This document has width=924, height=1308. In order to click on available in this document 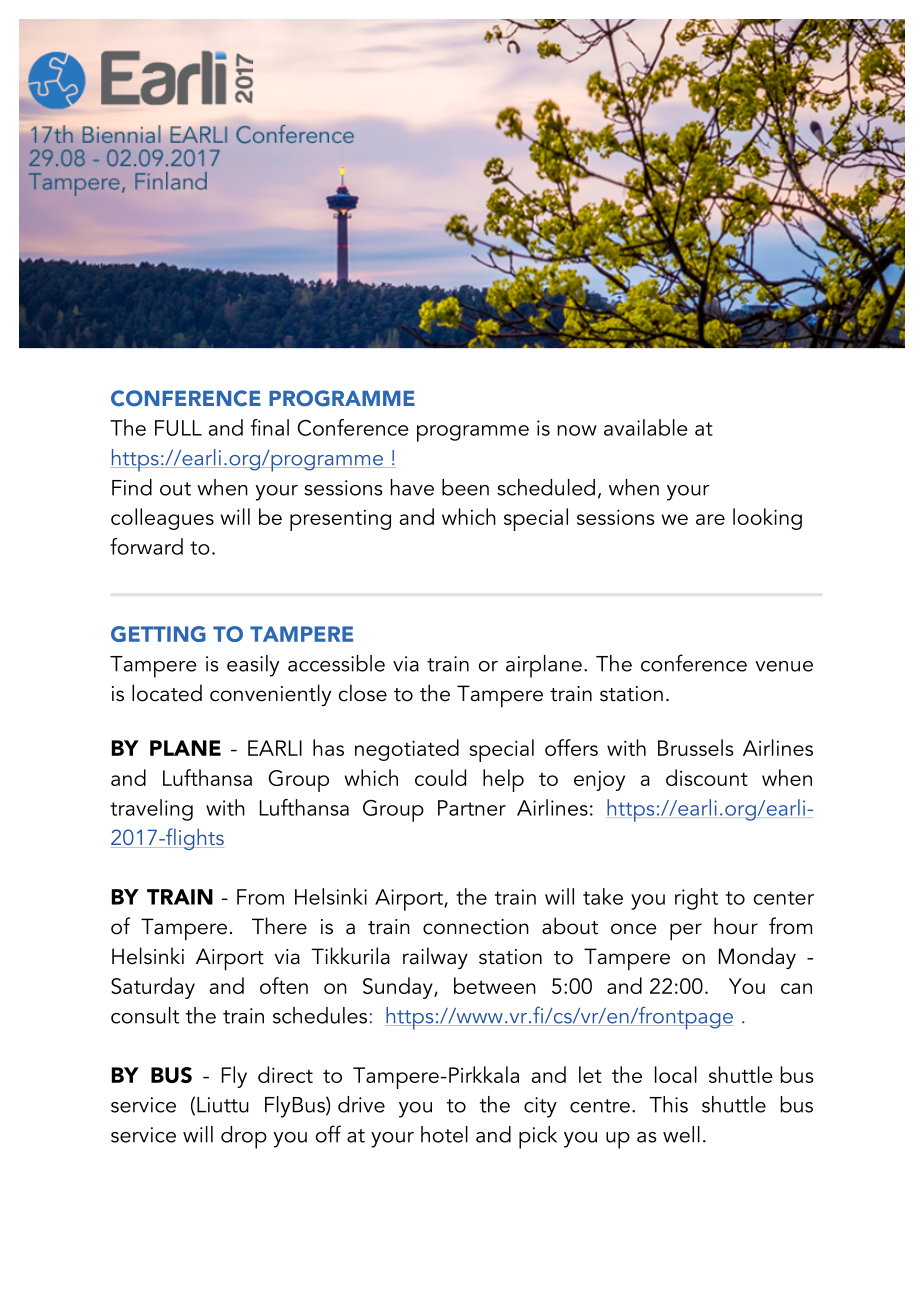, I will do `click(646, 427)`.
